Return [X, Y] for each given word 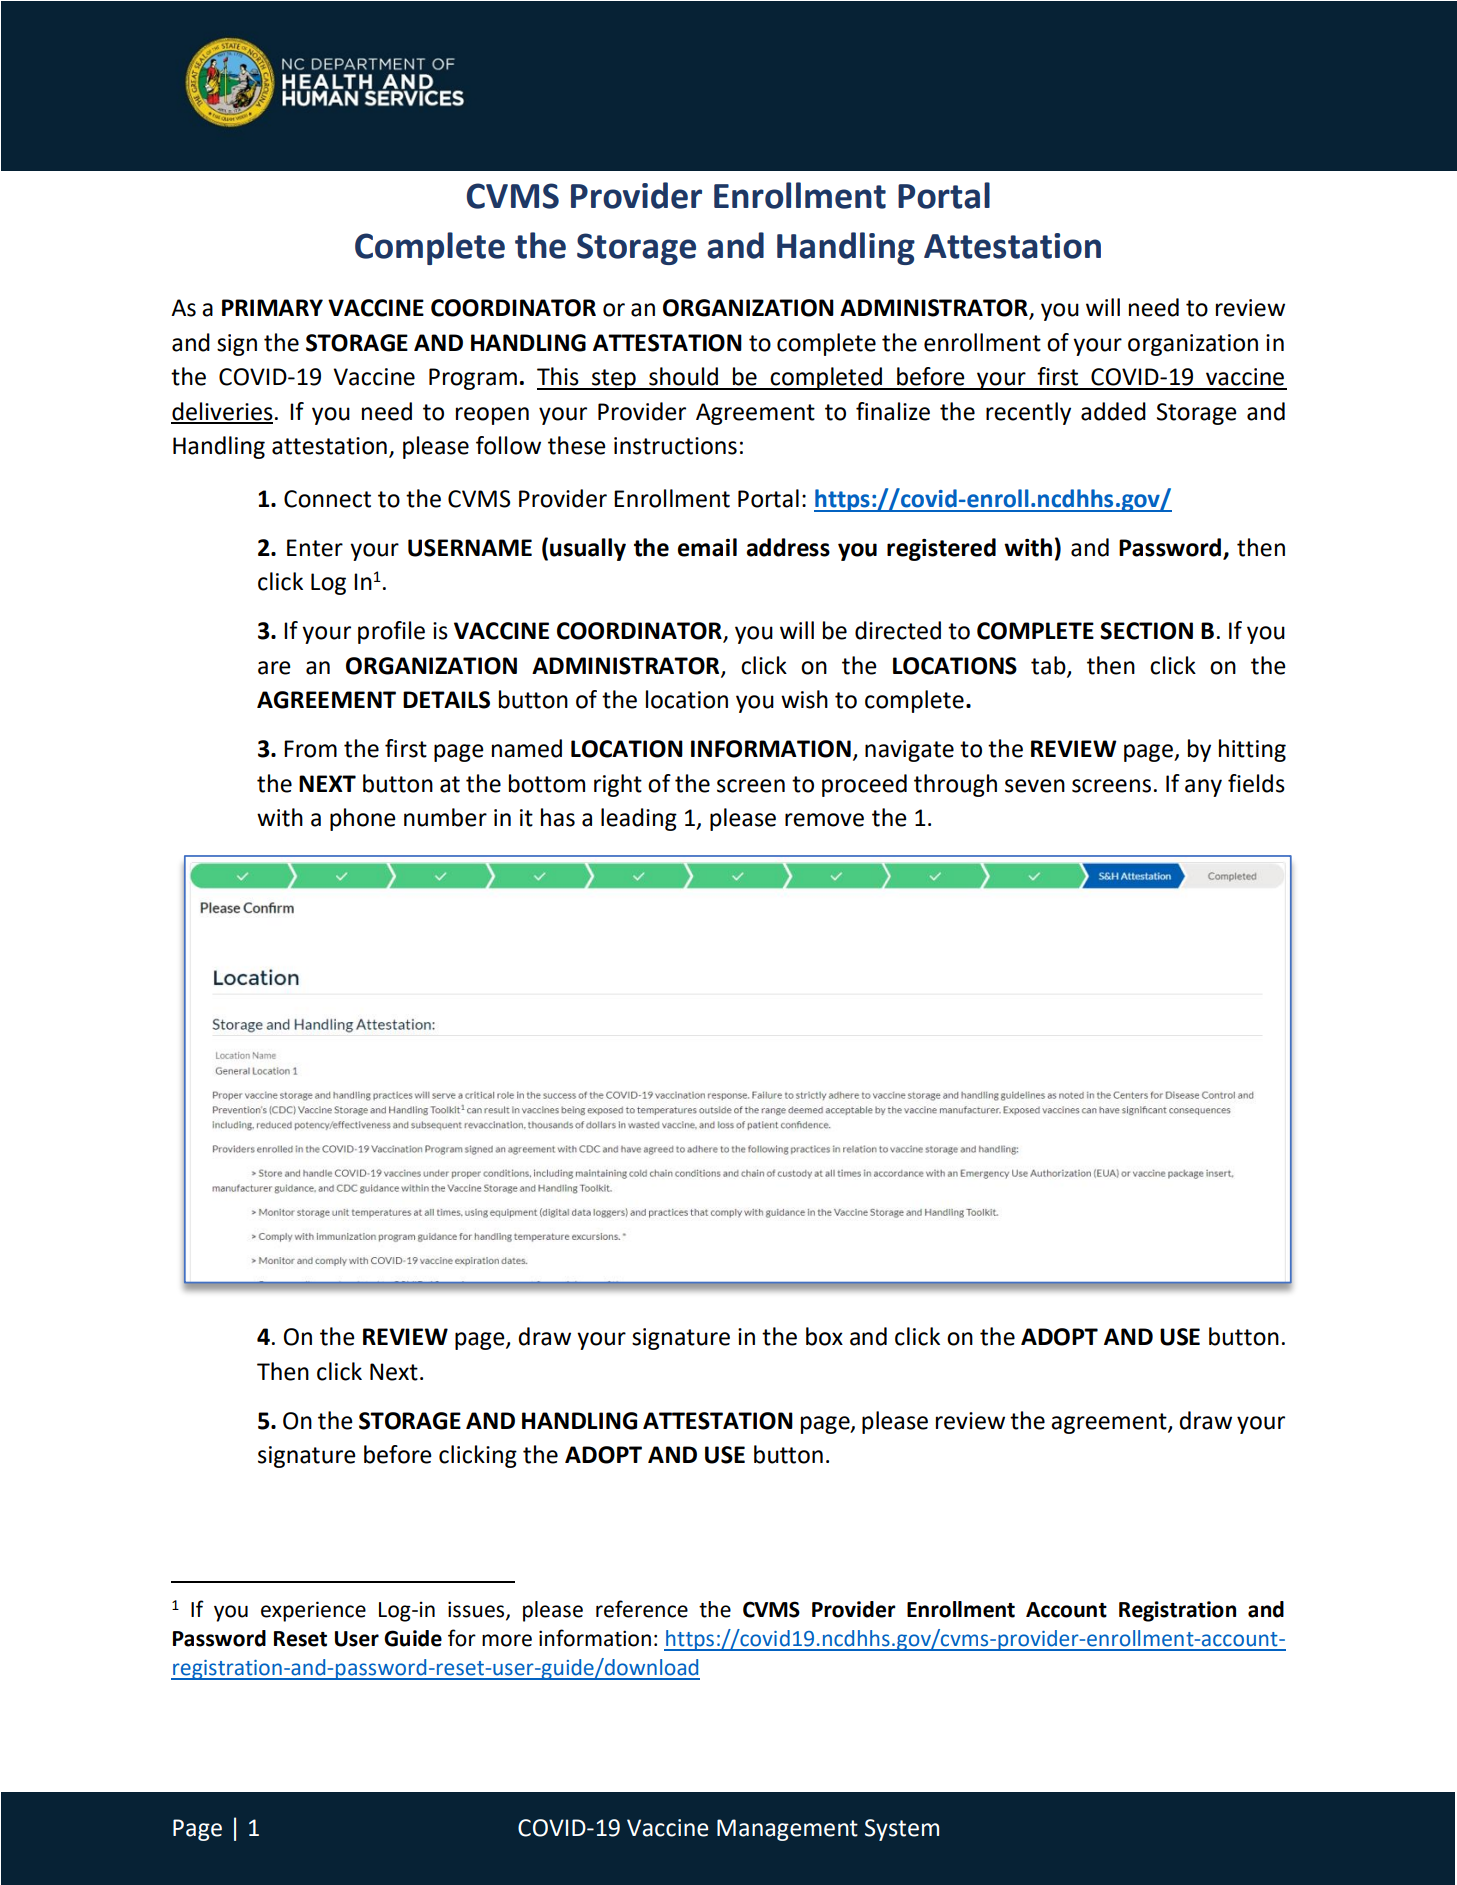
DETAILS [446, 700]
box [824, 1336]
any [1203, 788]
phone [363, 819]
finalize [893, 411]
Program [473, 379]
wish [804, 699]
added [1113, 411]
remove [824, 820]
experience [313, 1611]
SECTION [1146, 631]
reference [642, 1609]
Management [787, 1830]
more [507, 1640]
